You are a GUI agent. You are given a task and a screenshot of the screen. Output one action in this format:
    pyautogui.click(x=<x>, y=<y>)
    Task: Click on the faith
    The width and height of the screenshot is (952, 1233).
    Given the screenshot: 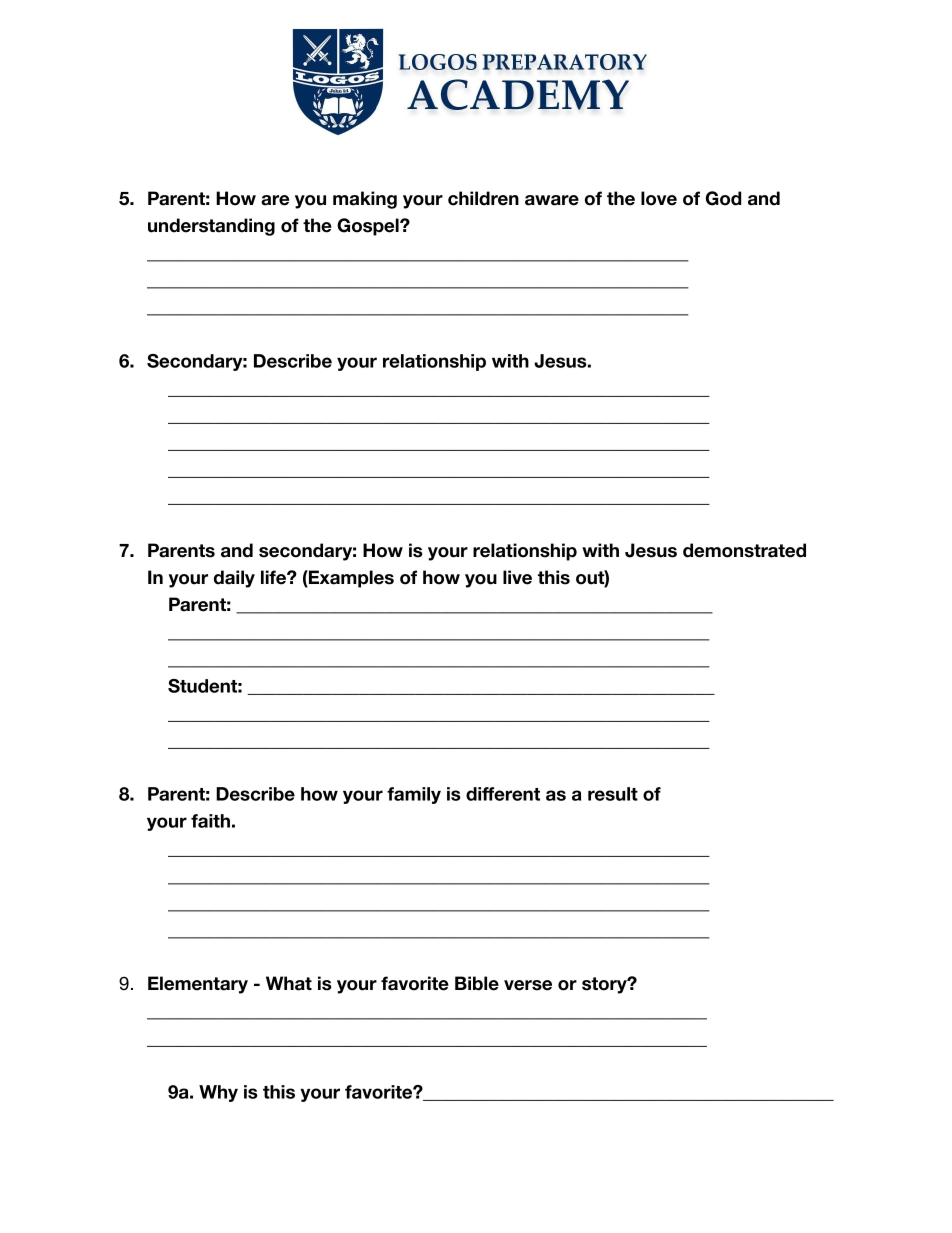 What is the action you would take?
    pyautogui.click(x=210, y=821)
